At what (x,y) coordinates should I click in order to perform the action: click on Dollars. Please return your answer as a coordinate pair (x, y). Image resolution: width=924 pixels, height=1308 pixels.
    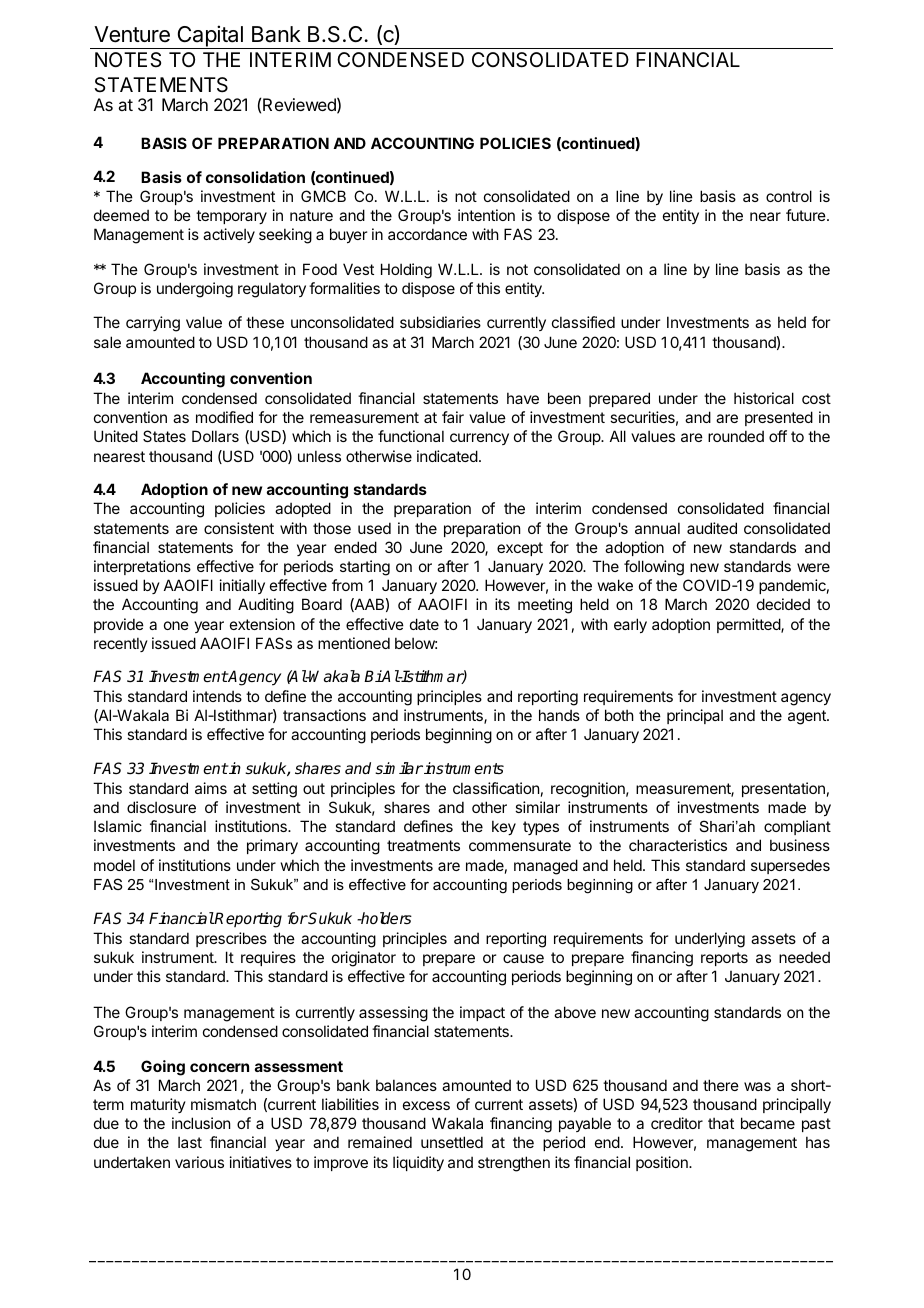
    Looking at the image, I should click on (215, 436).
